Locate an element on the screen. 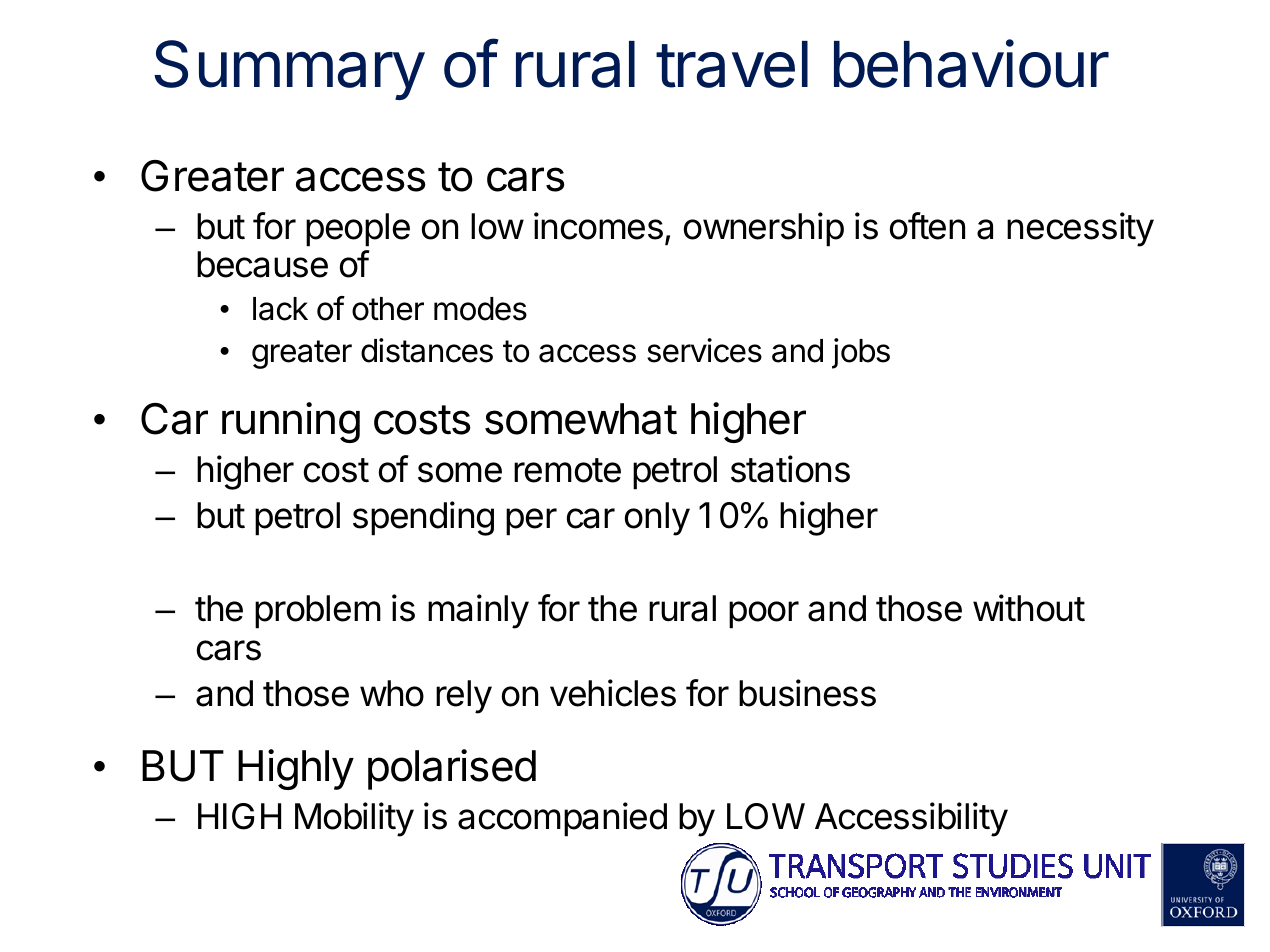 This screenshot has width=1270, height=952. running is located at coordinates (291, 422).
